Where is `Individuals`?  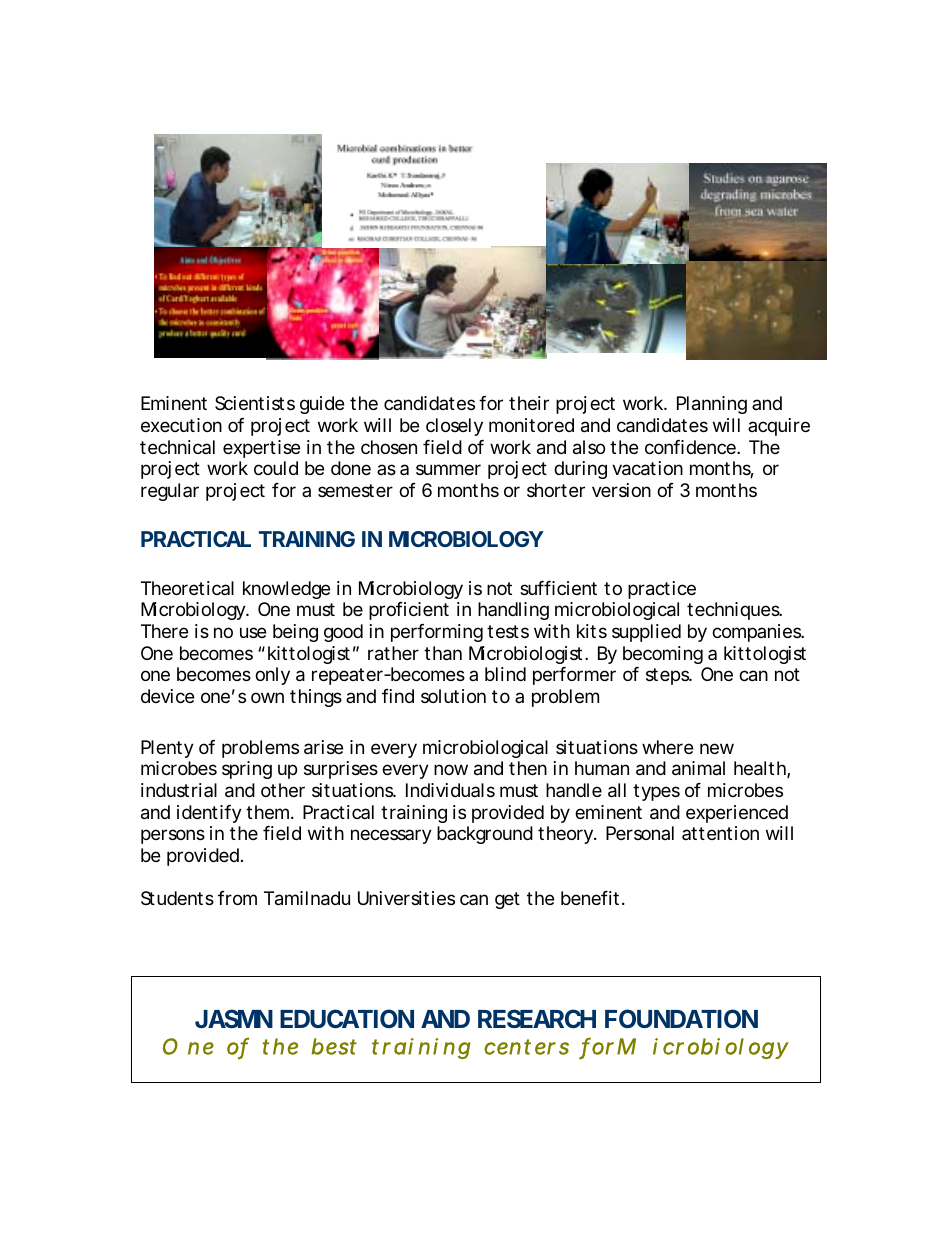 Individuals is located at coordinates (450, 790).
